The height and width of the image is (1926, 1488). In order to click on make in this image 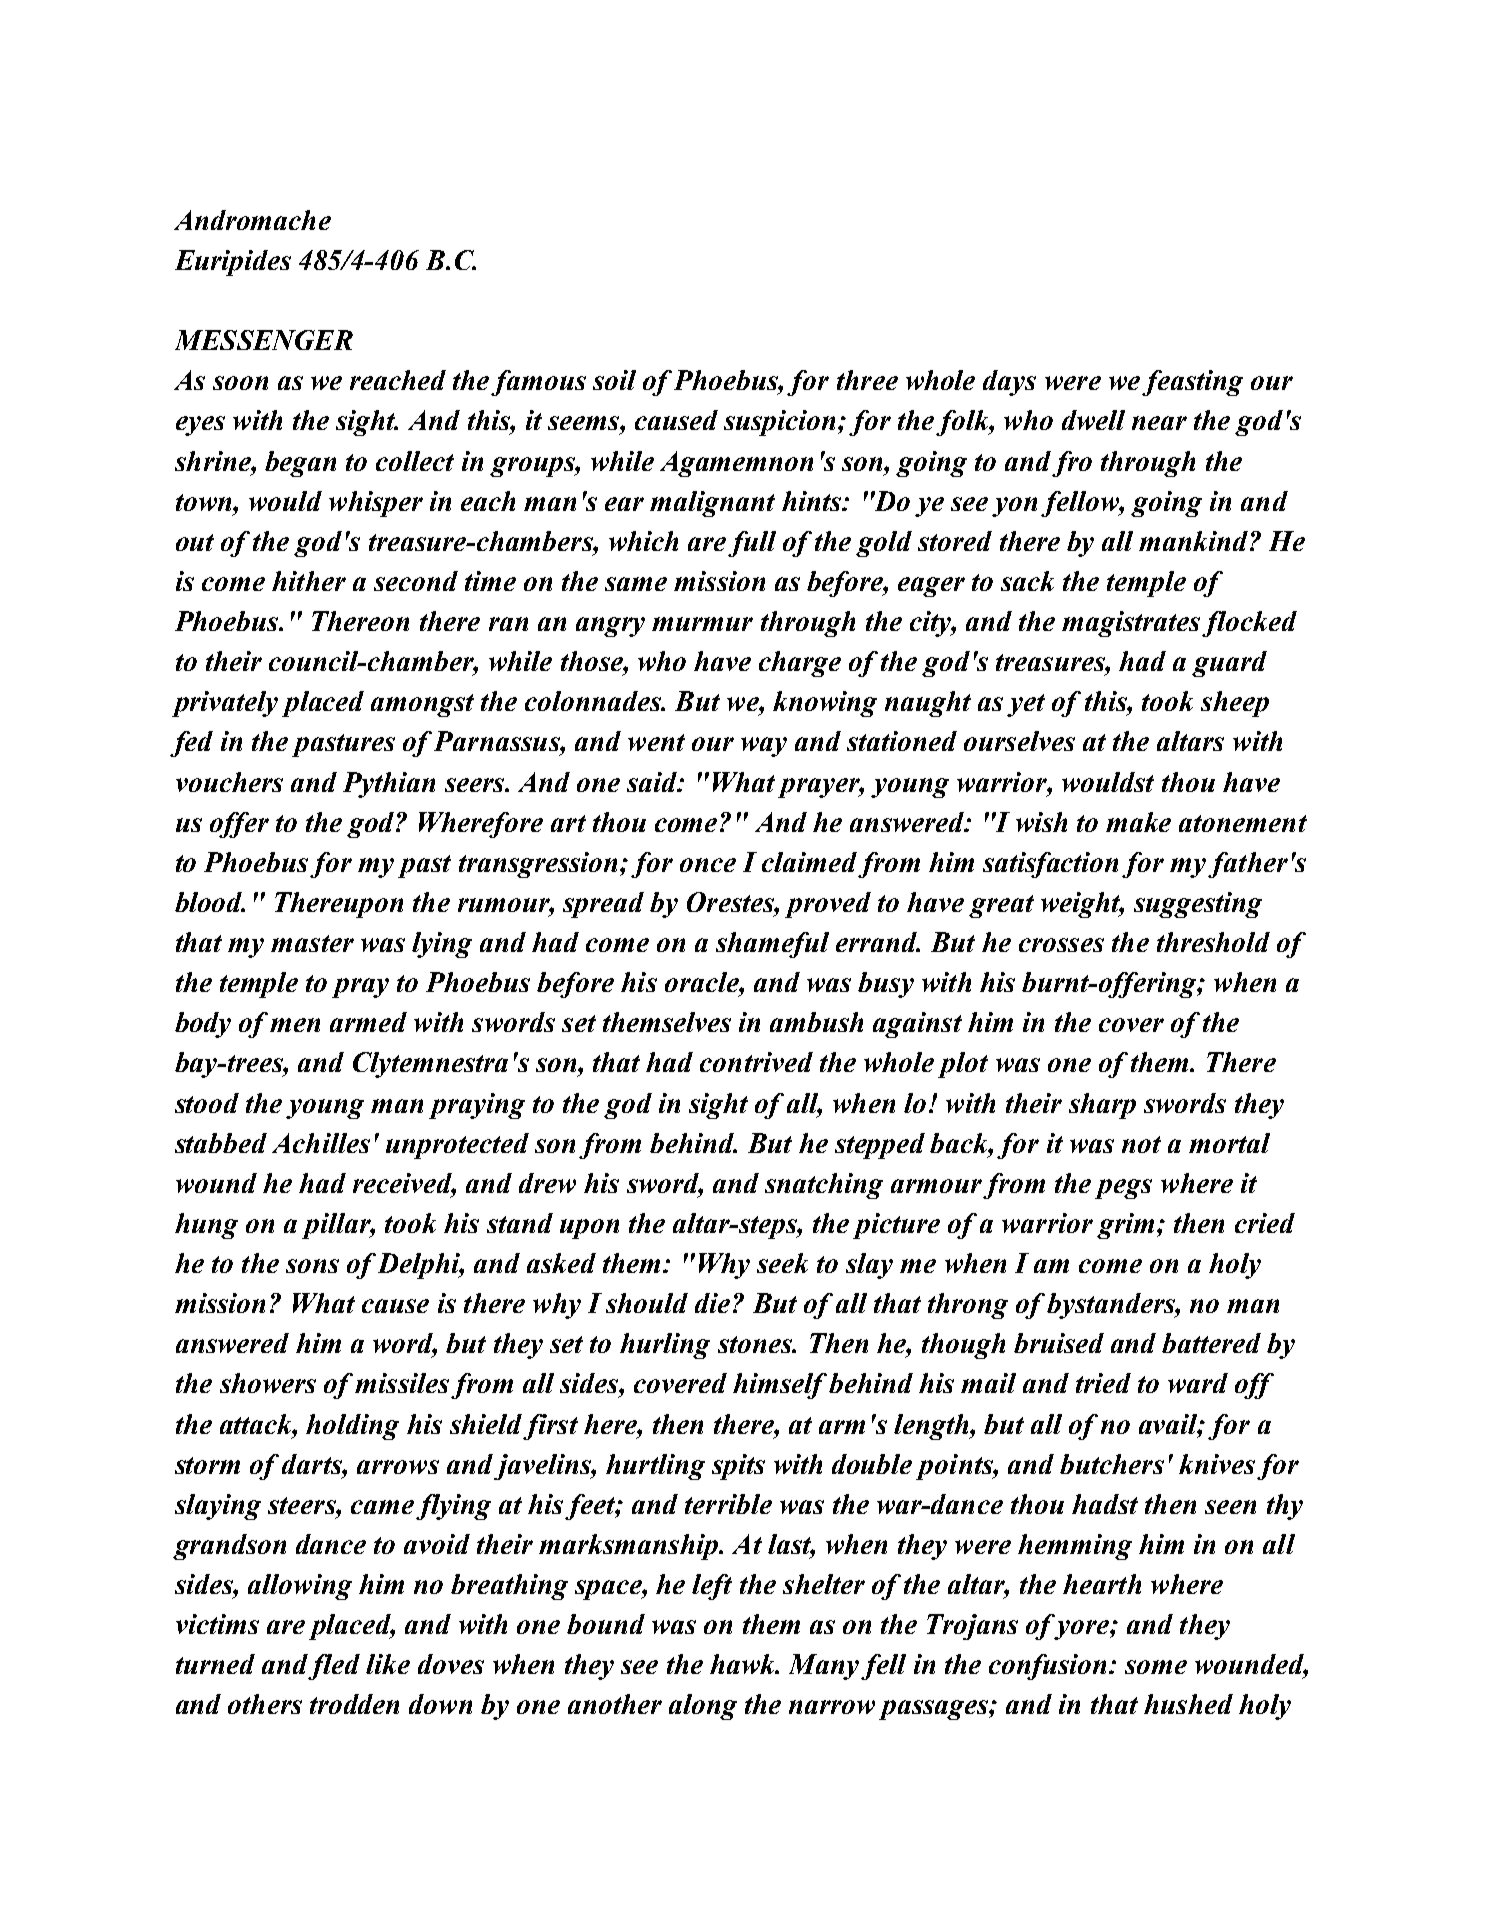, I will do `click(1138, 822)`.
